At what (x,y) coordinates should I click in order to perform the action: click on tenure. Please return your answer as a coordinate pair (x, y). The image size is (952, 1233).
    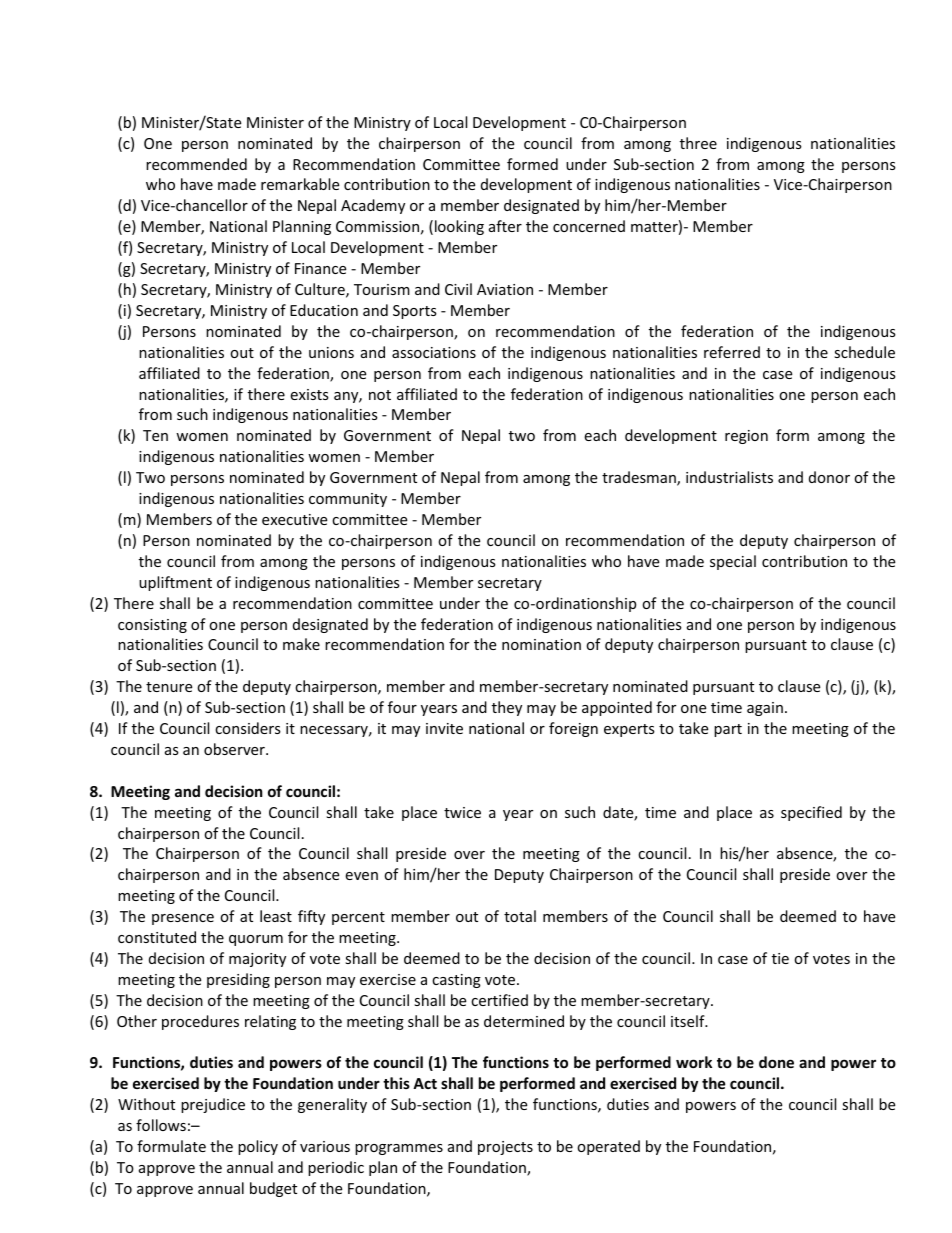
    Looking at the image, I should click on (169, 687).
